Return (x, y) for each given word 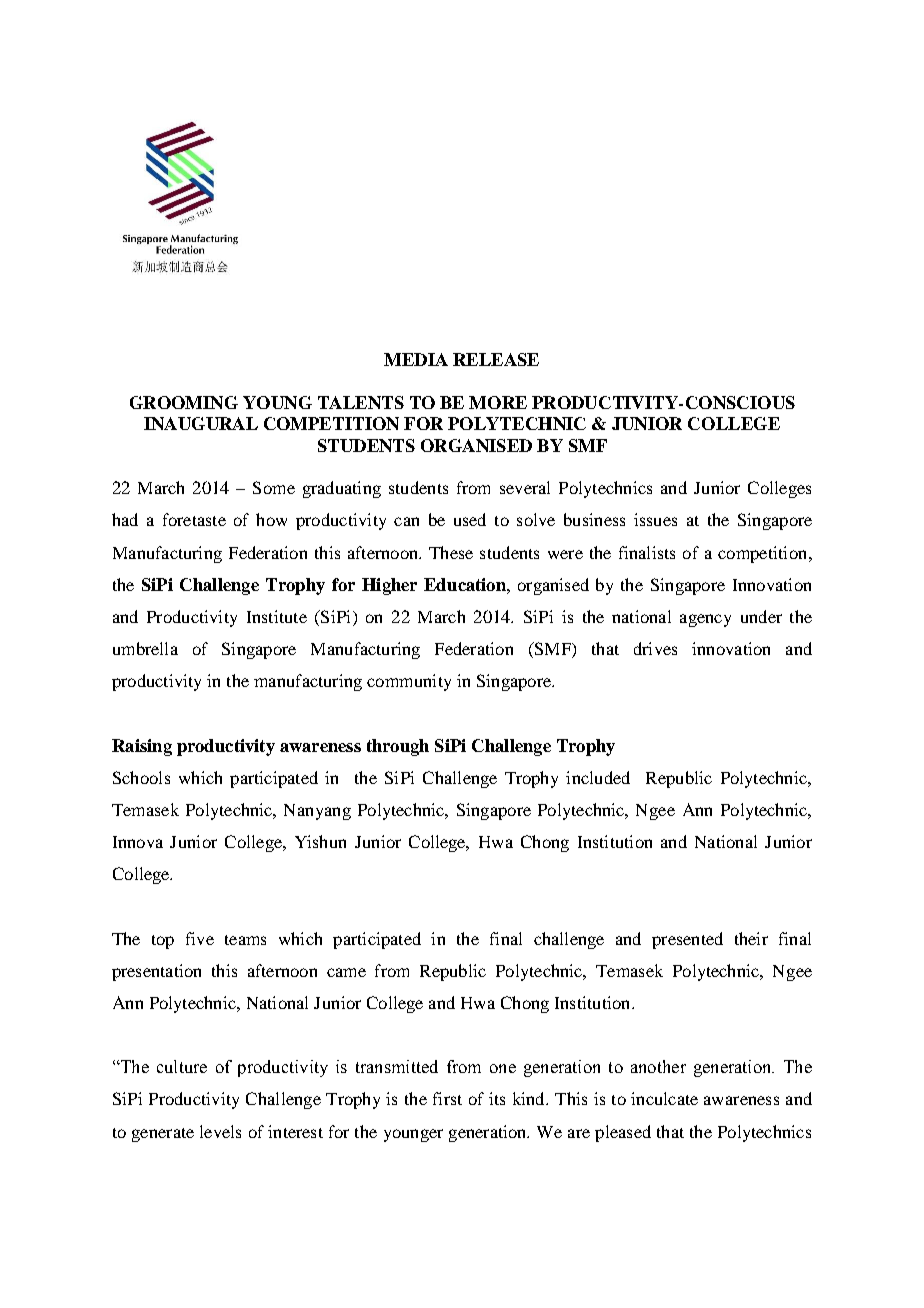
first (447, 1098)
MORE (498, 402)
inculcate (664, 1098)
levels (220, 1131)
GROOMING (184, 402)
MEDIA (416, 359)
